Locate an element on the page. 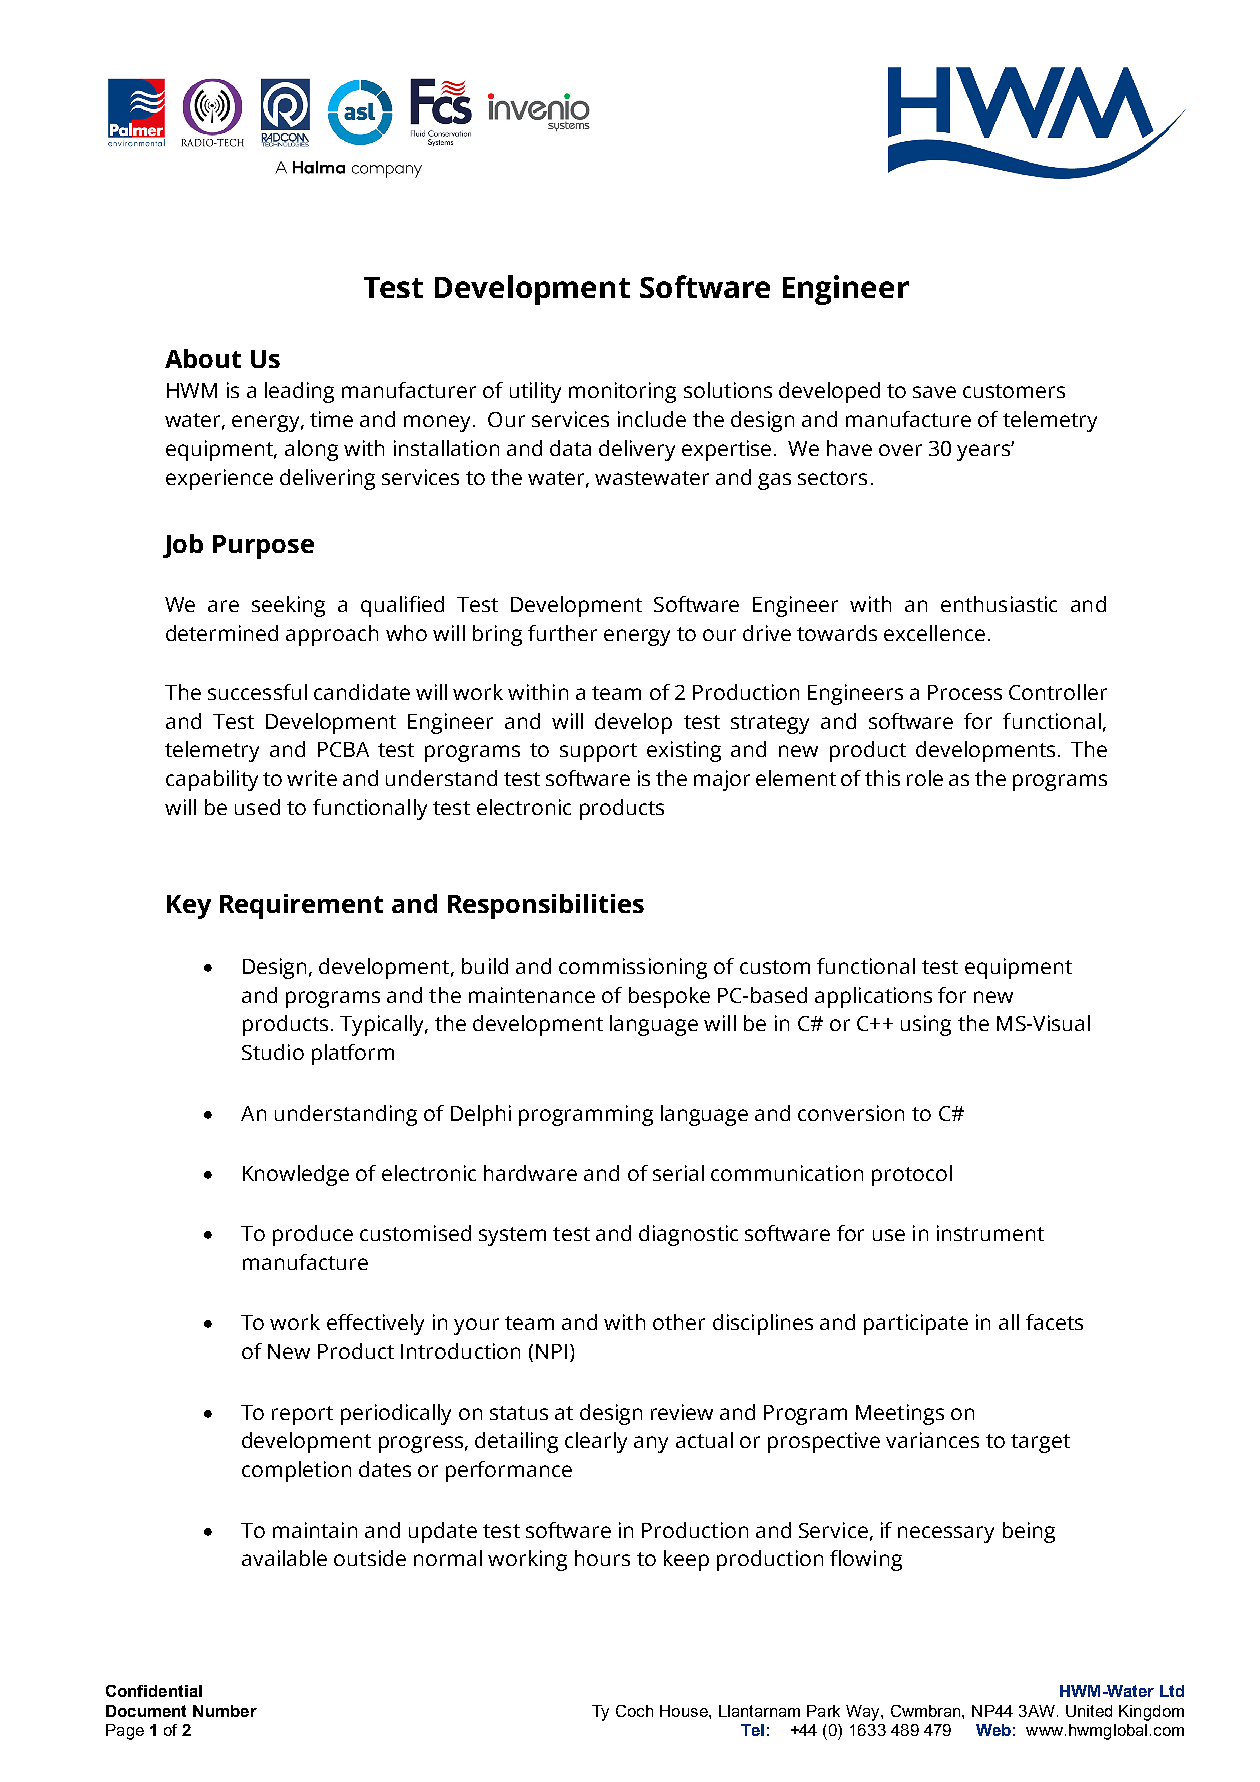 The height and width of the document is (1782, 1260). facets is located at coordinates (1054, 1322).
